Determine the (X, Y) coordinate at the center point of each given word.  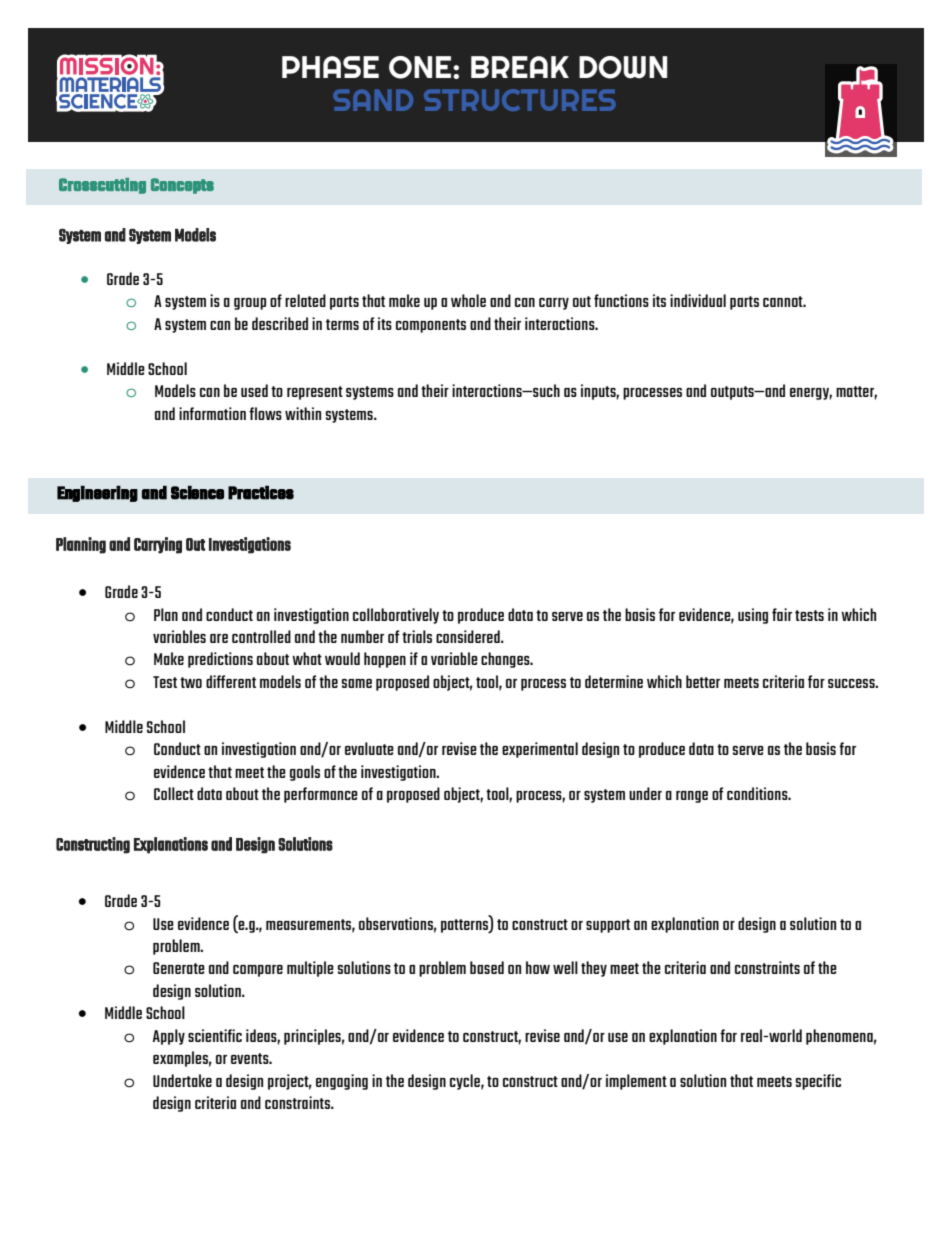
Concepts (182, 186)
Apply (169, 1037)
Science (197, 493)
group (250, 304)
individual (698, 300)
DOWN (623, 67)
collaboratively (396, 616)
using (753, 616)
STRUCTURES (520, 100)
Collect (174, 793)
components (431, 326)
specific (818, 1082)
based (487, 967)
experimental (540, 750)
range (692, 797)
